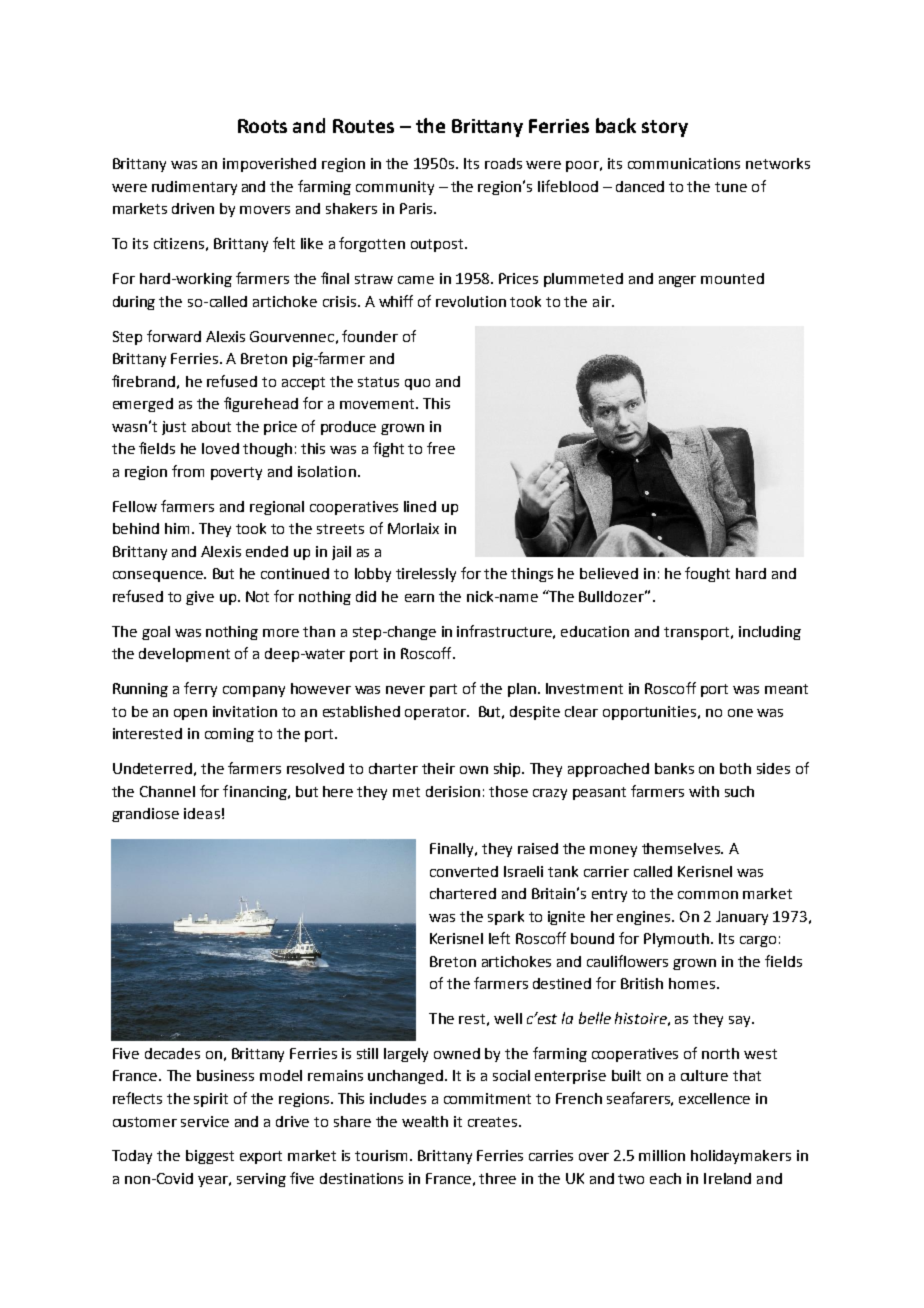  Describe the element at coordinates (503, 163) in the document. I see `roads` at that location.
